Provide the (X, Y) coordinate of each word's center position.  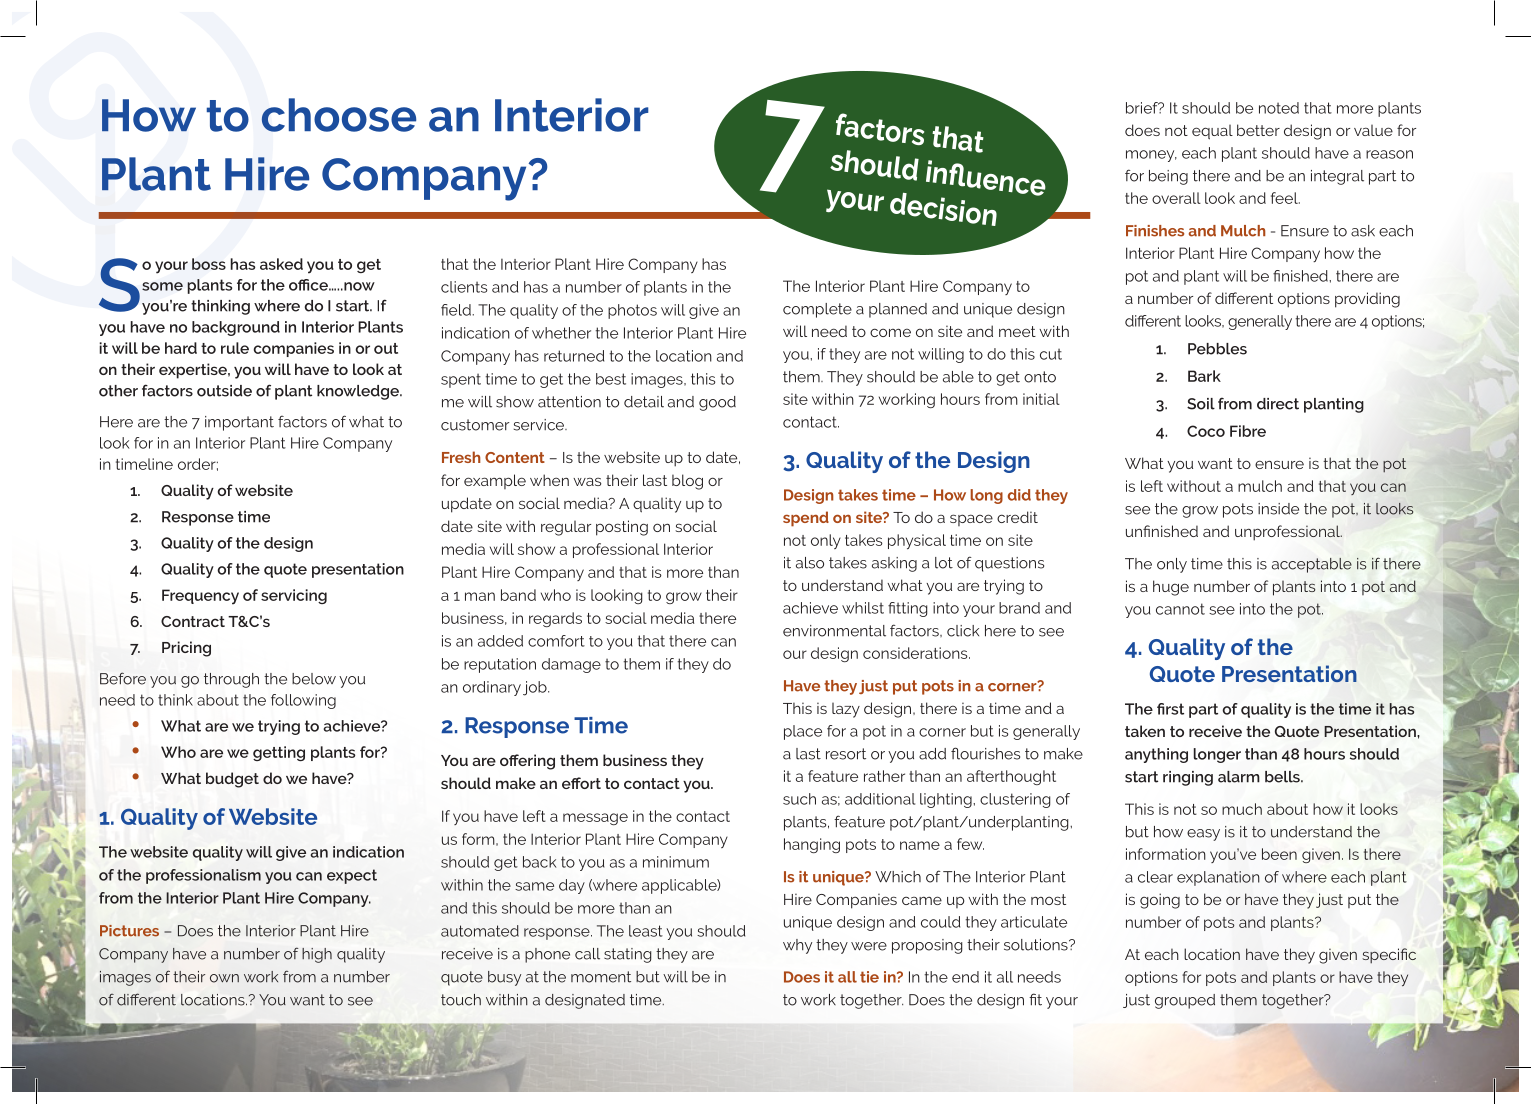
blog (687, 482)
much (1242, 809)
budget (232, 780)
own (224, 978)
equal (1212, 132)
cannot (1180, 609)
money (1151, 156)
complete (817, 310)
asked (281, 264)
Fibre (1248, 431)
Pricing (186, 649)
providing (1367, 300)
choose (339, 115)
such (799, 799)
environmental (834, 631)
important (239, 423)
